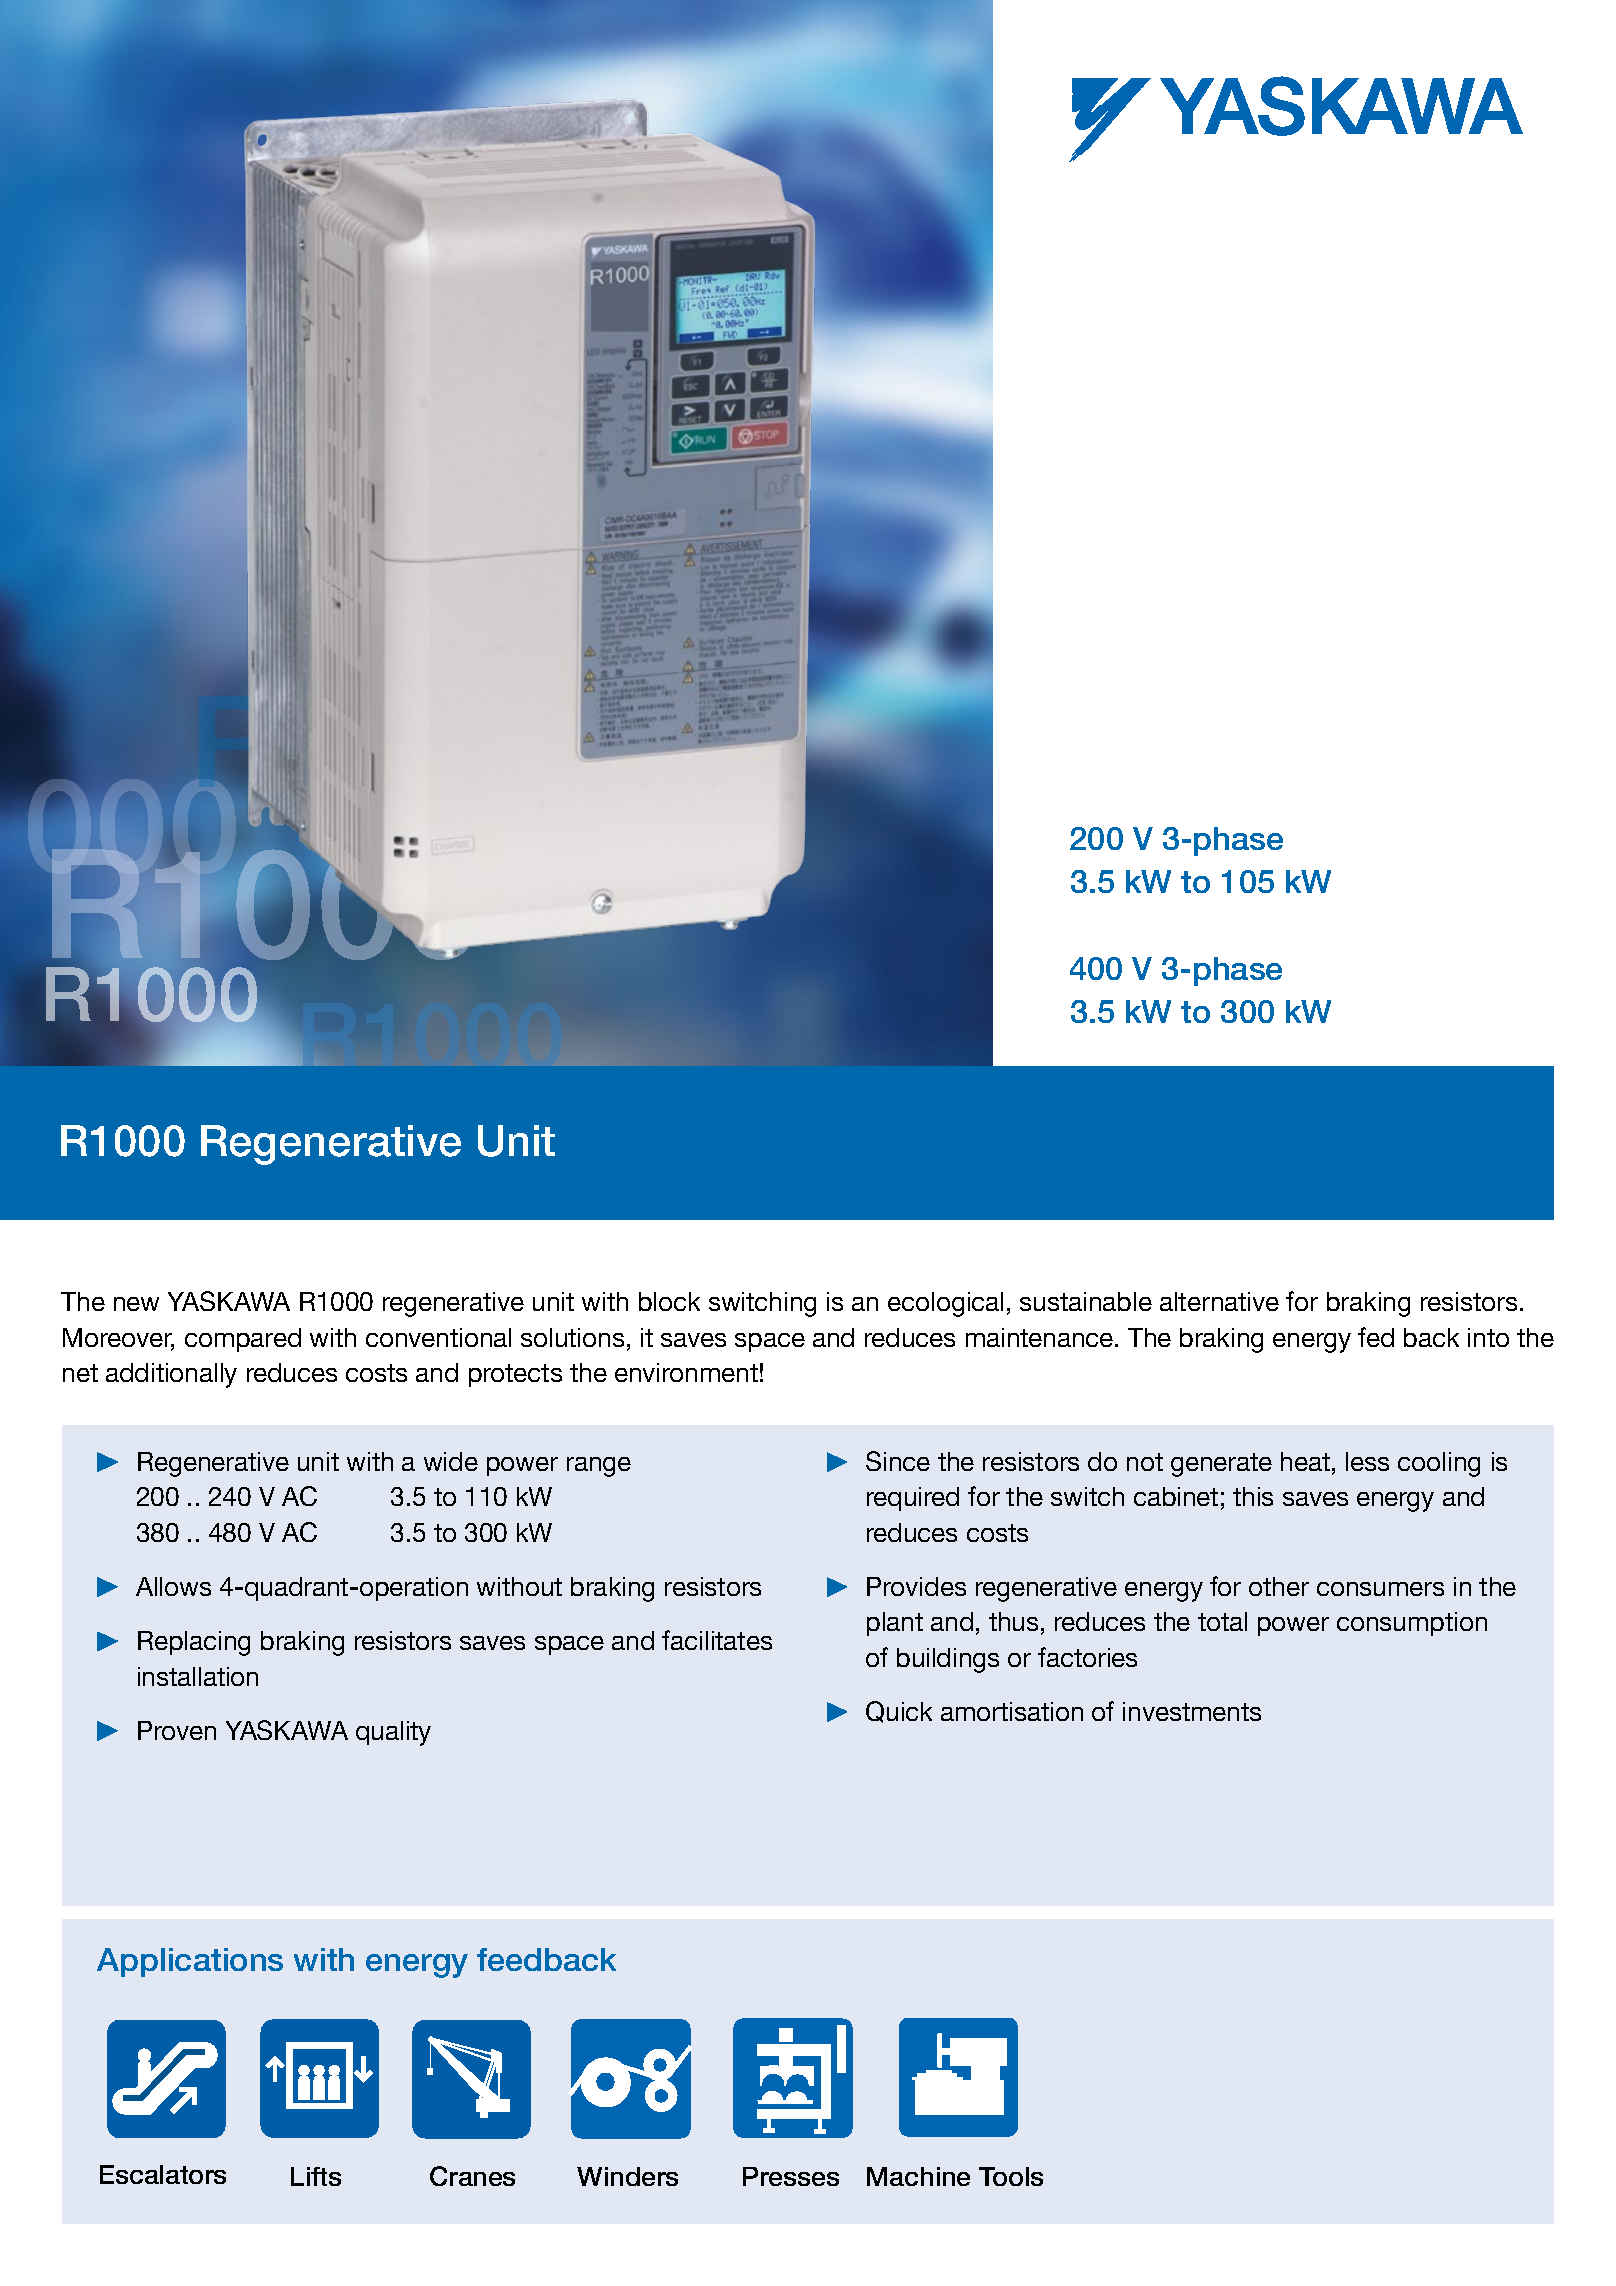  Describe the element at coordinates (393, 1733) in the screenshot. I see `quality` at that location.
